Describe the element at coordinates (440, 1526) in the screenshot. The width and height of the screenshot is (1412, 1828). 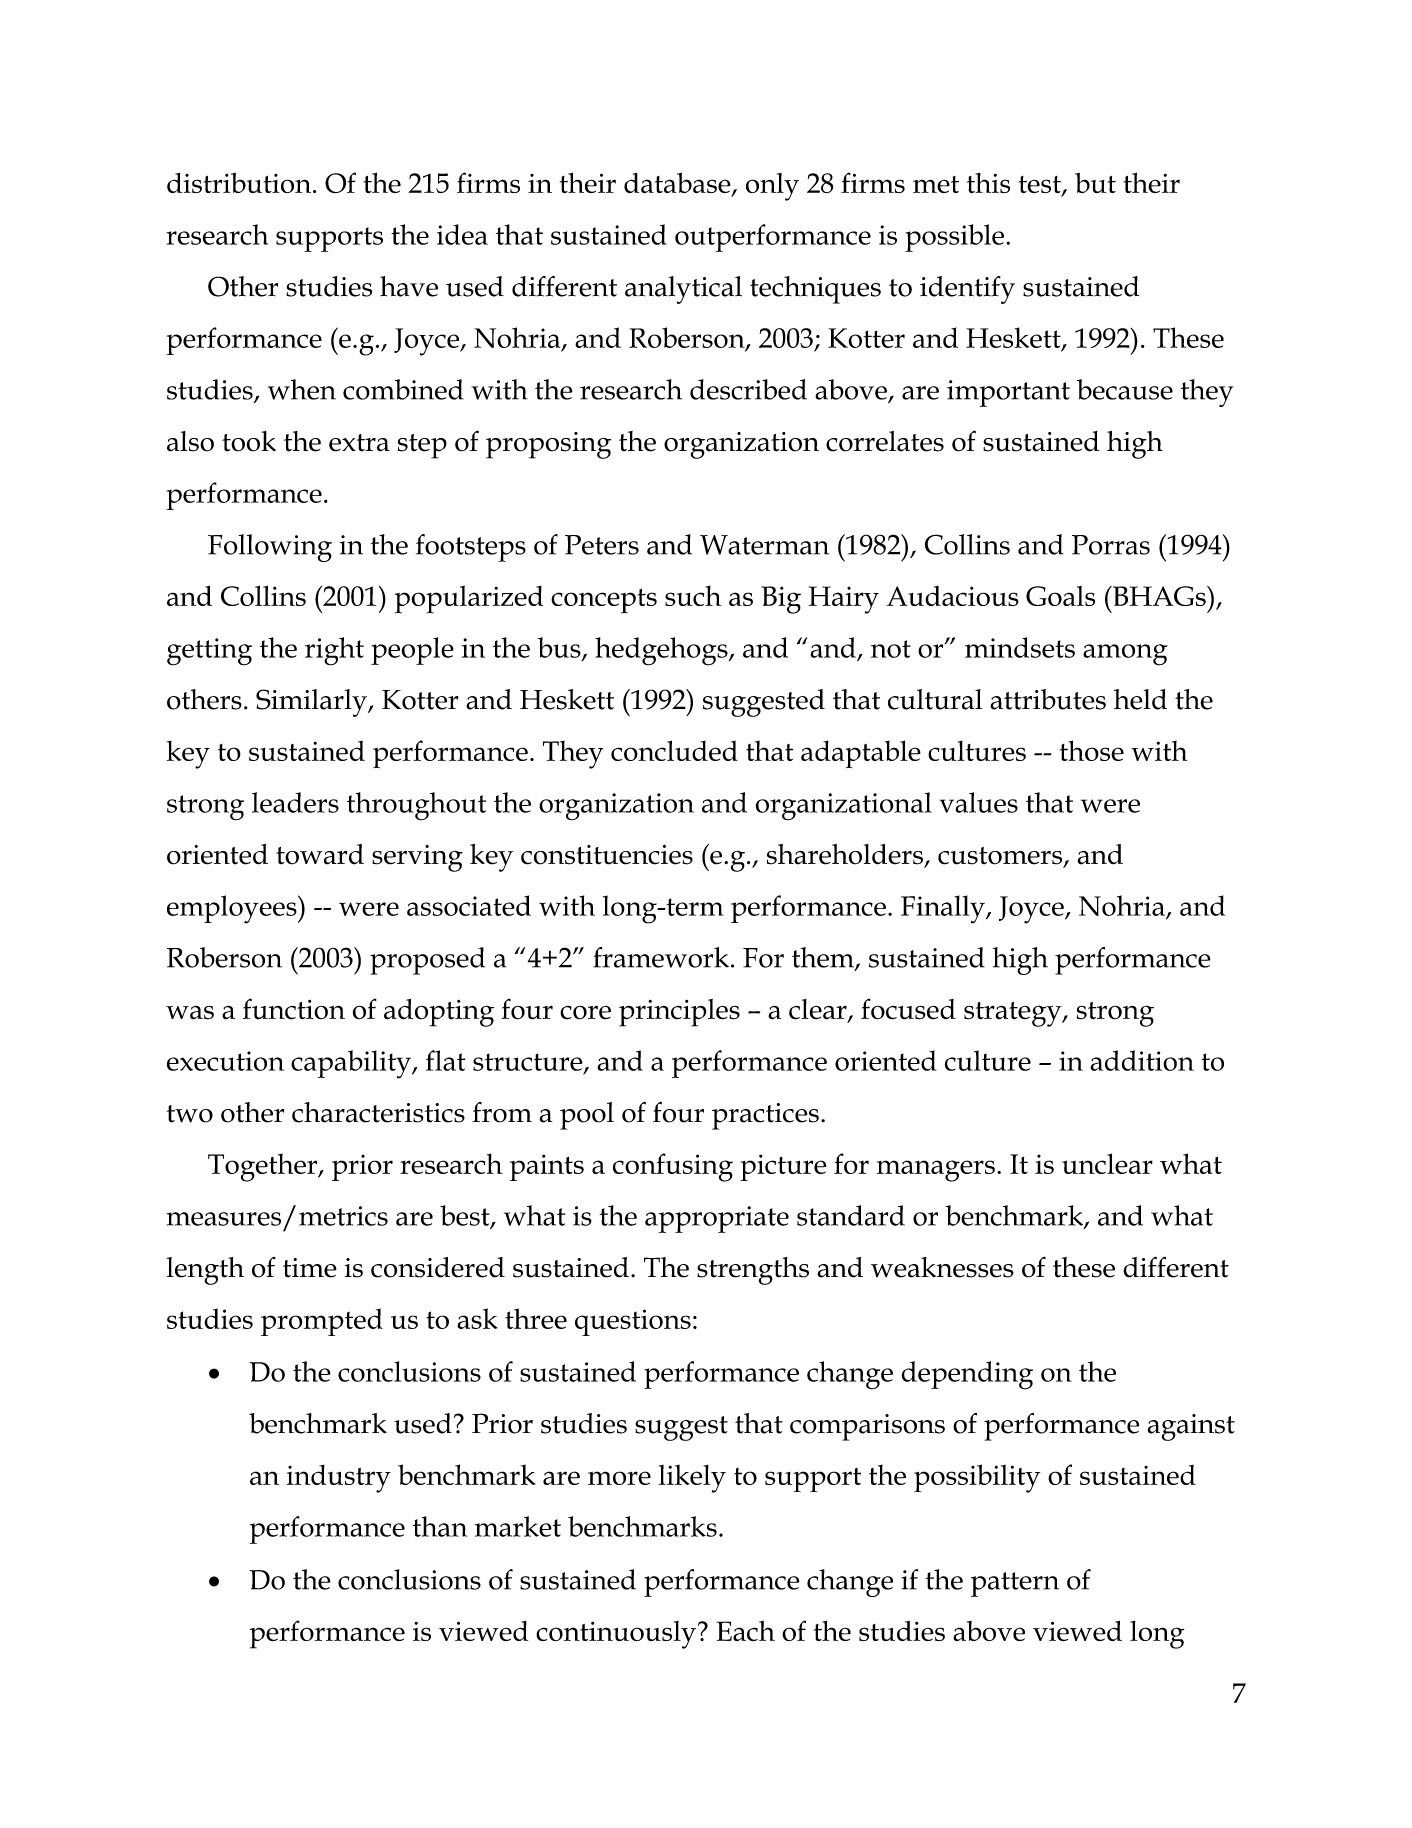
I see `than` at that location.
